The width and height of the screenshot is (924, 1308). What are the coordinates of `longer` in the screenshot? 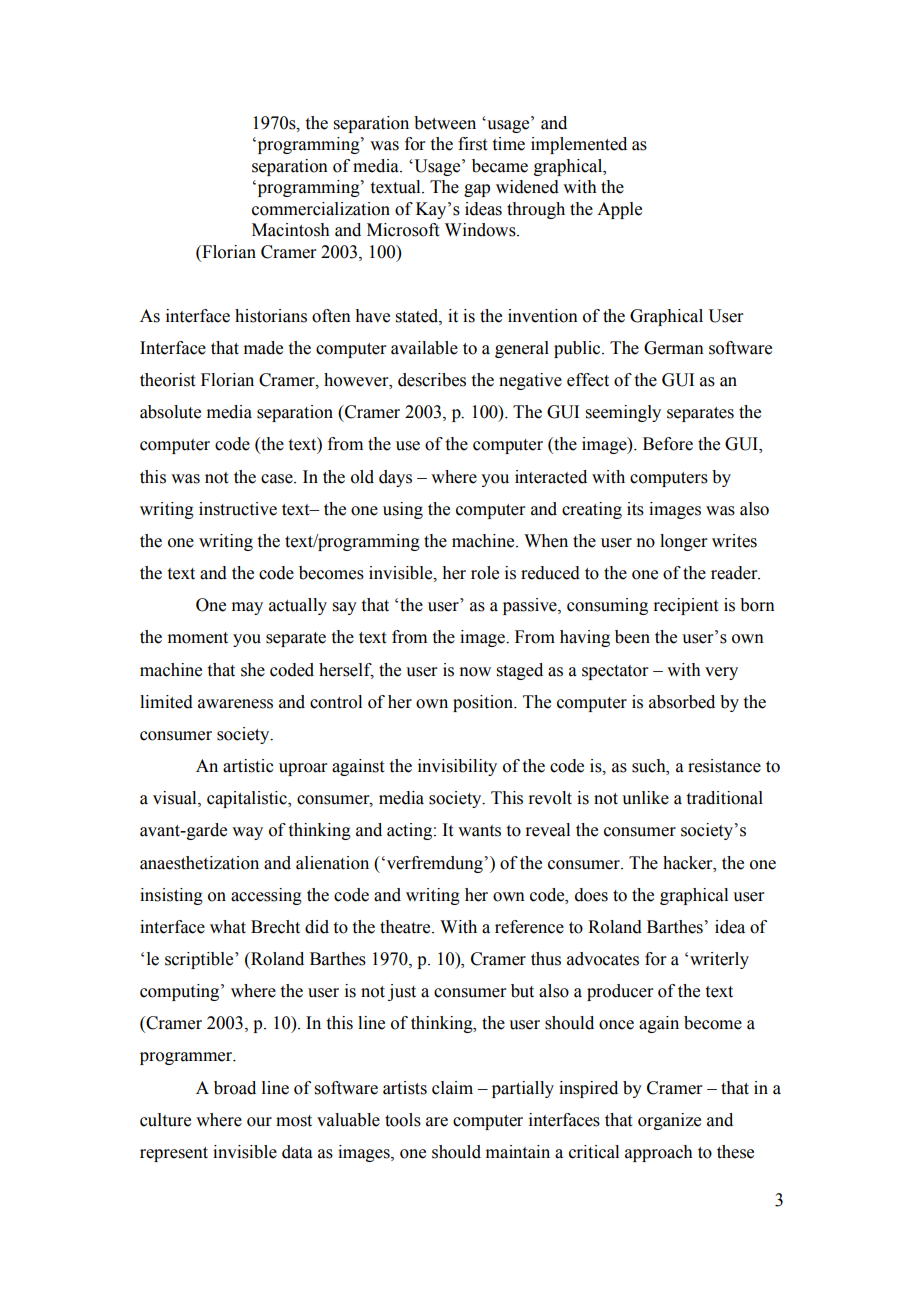 It's located at (684, 542).
